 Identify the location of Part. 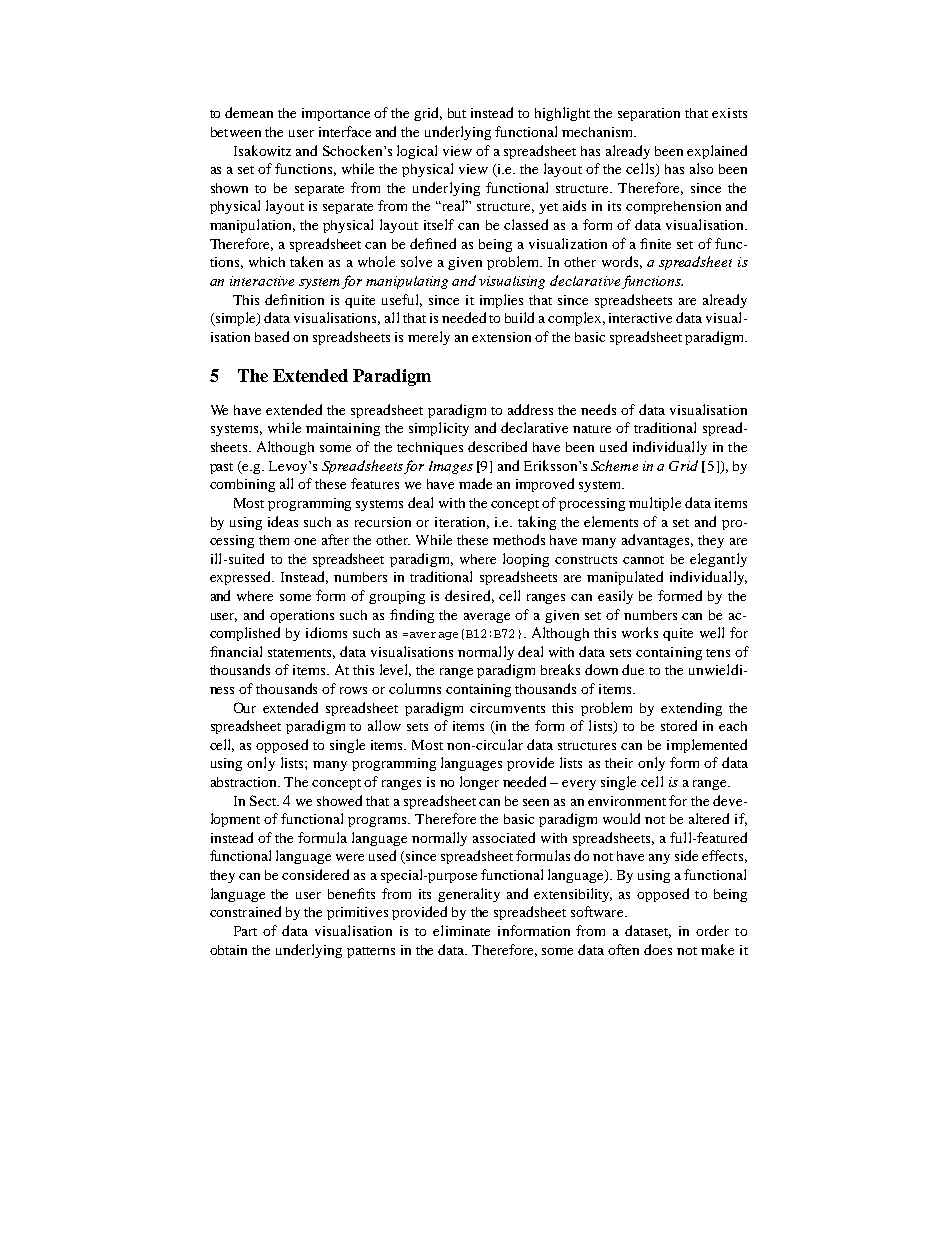
(245, 931).
